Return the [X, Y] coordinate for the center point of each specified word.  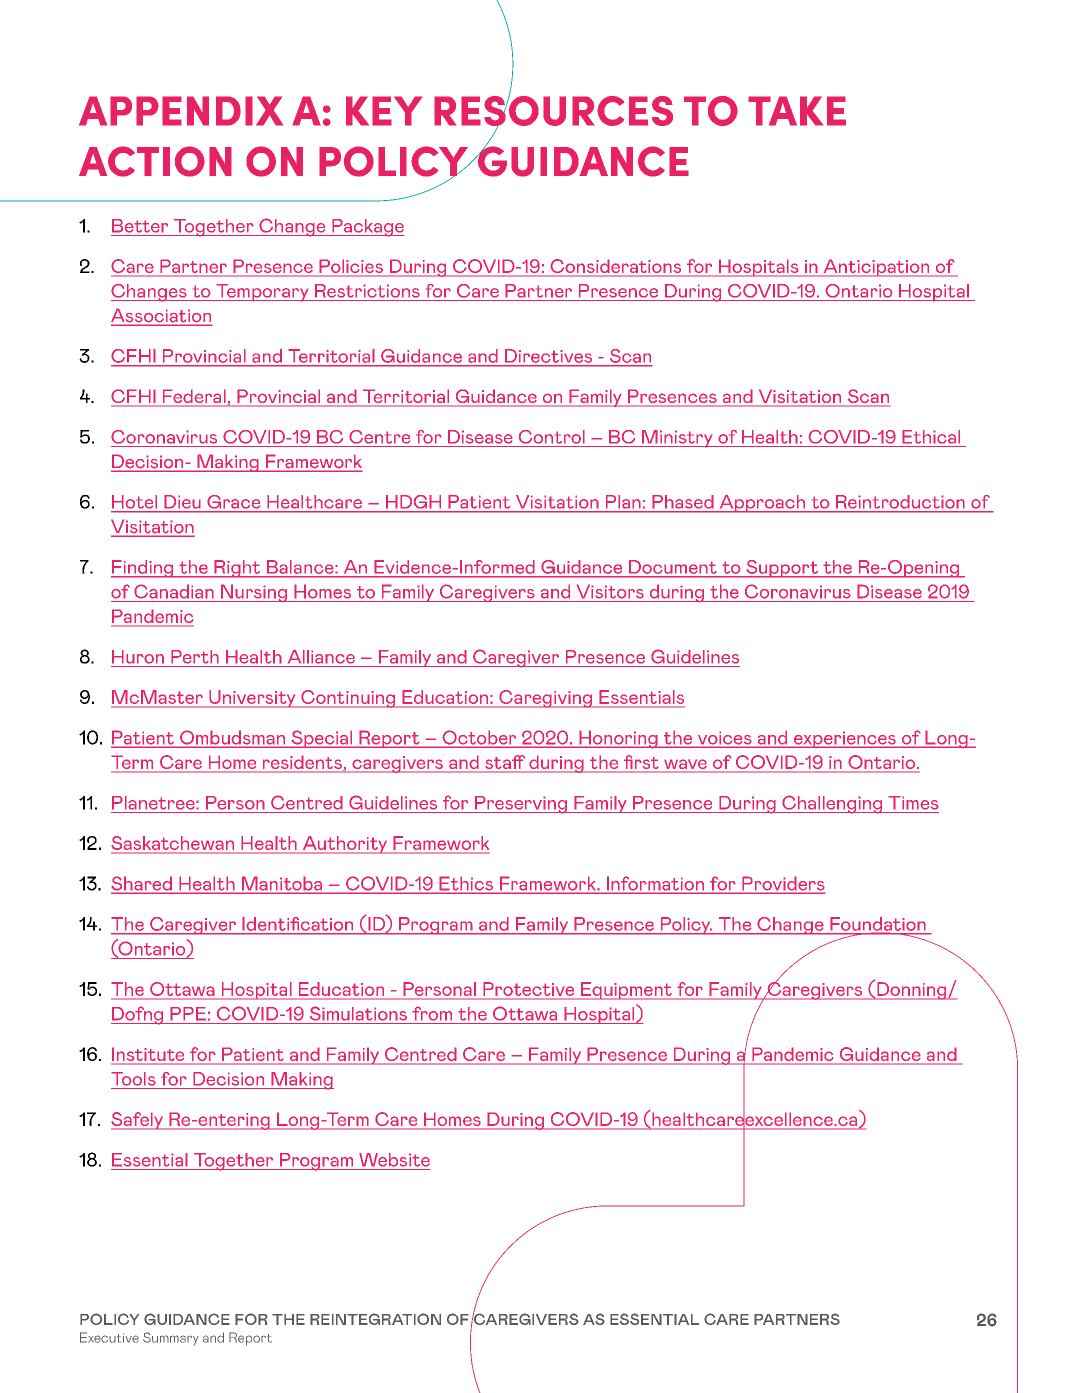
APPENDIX [181, 111]
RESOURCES [553, 110]
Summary [171, 1338]
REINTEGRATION [375, 1319]
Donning [912, 991]
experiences [844, 739]
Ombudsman [232, 738]
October [479, 738]
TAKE [797, 111]
